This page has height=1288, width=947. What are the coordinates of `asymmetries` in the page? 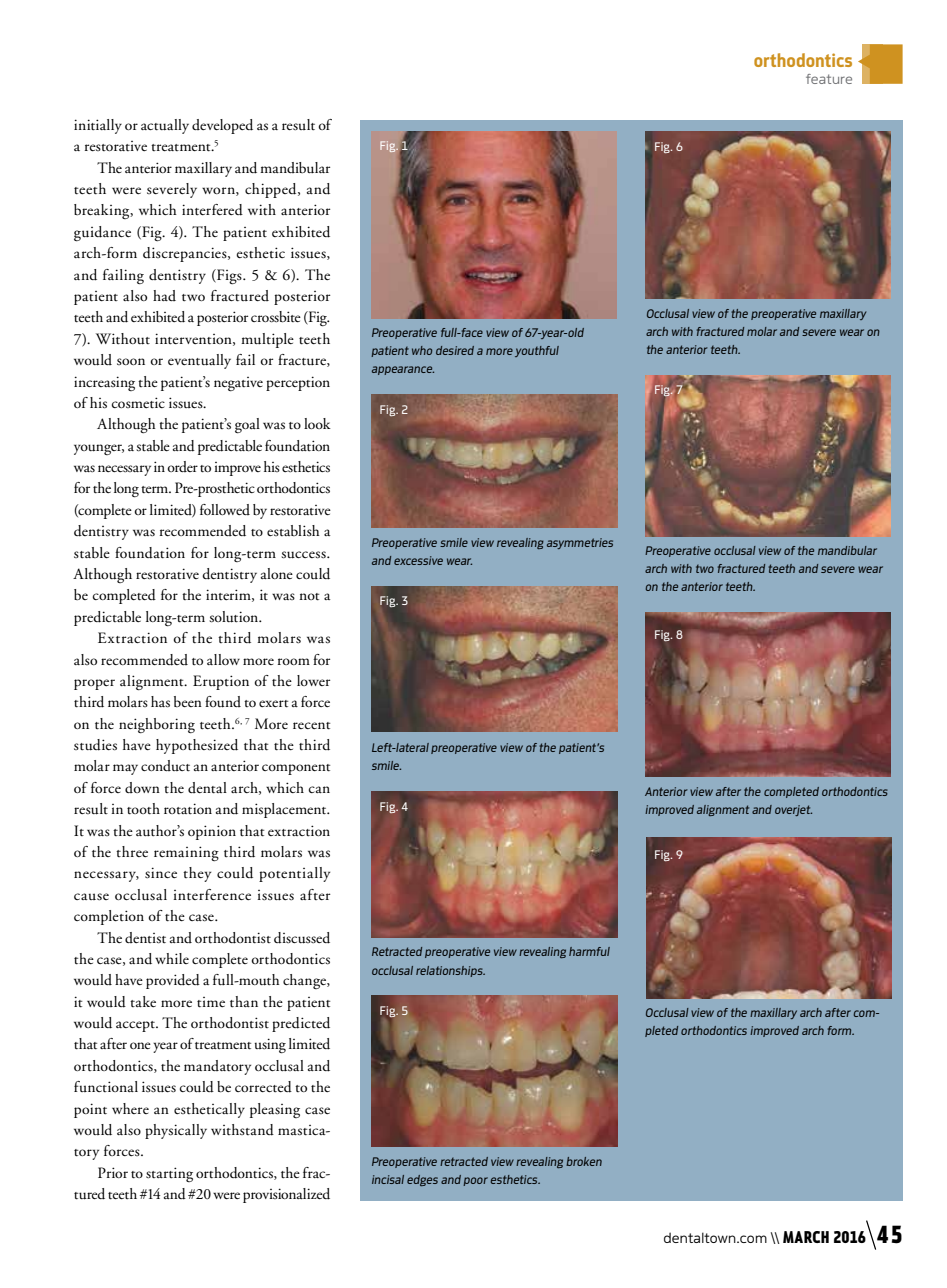 It's located at (580, 543).
